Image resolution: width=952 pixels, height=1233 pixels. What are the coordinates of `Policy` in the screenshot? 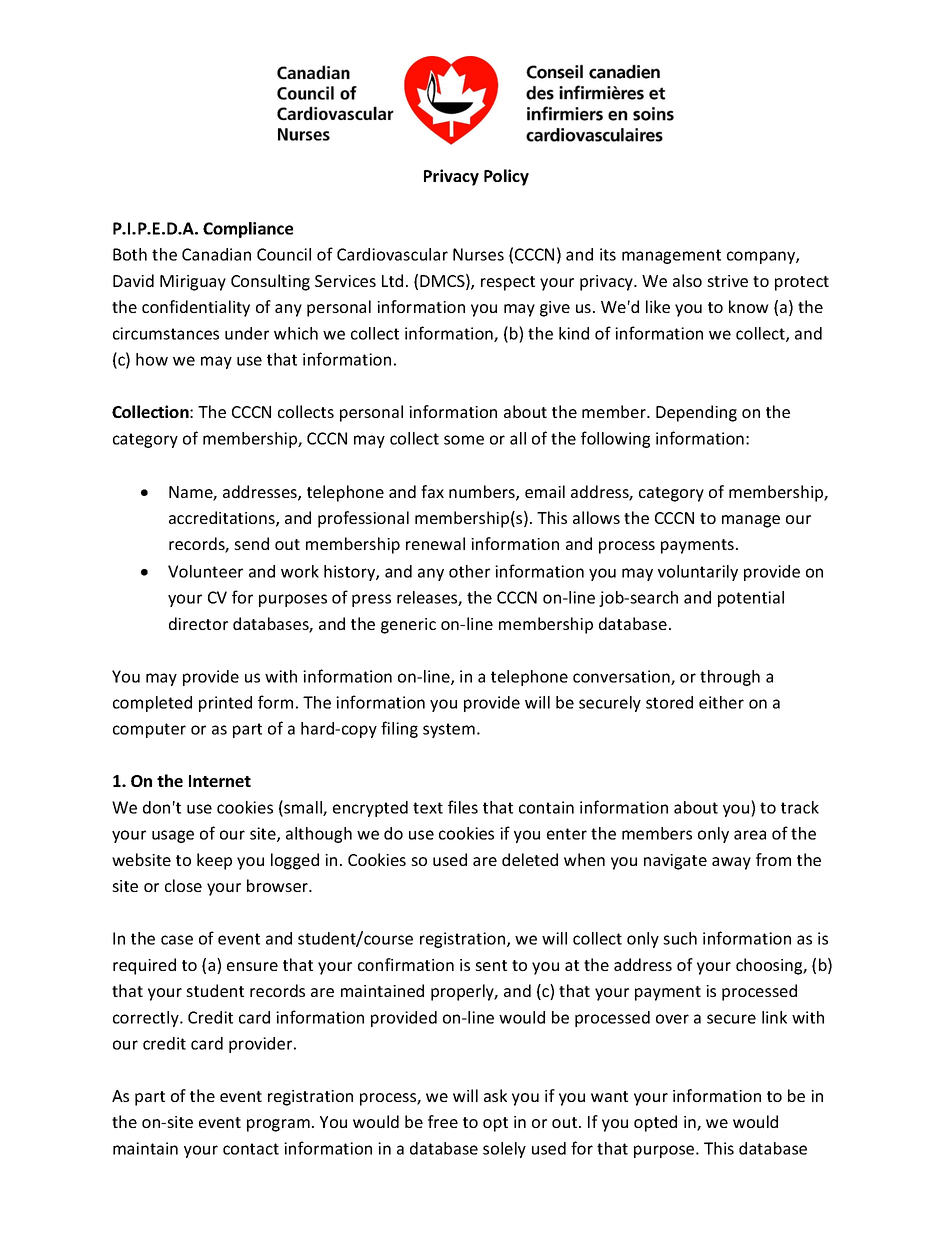 It's located at (506, 177).
